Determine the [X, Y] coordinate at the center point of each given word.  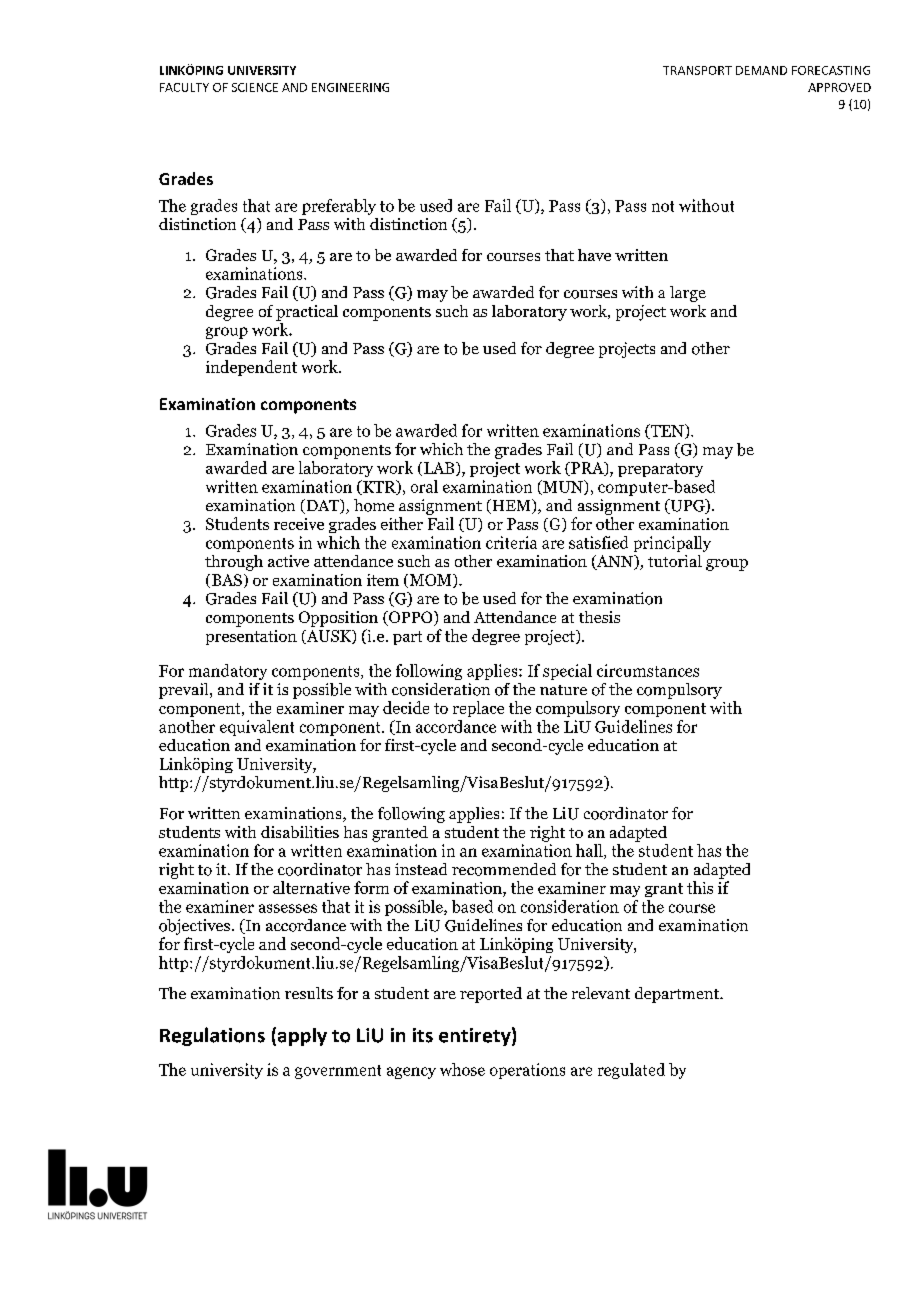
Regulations [212, 1036]
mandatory [228, 672]
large [688, 294]
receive [299, 524]
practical [307, 313]
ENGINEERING [350, 87]
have [594, 255]
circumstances [648, 670]
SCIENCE [255, 87]
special [567, 672]
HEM [511, 506]
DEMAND [761, 70]
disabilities [300, 832]
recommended [504, 869]
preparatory [660, 470]
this [700, 887]
